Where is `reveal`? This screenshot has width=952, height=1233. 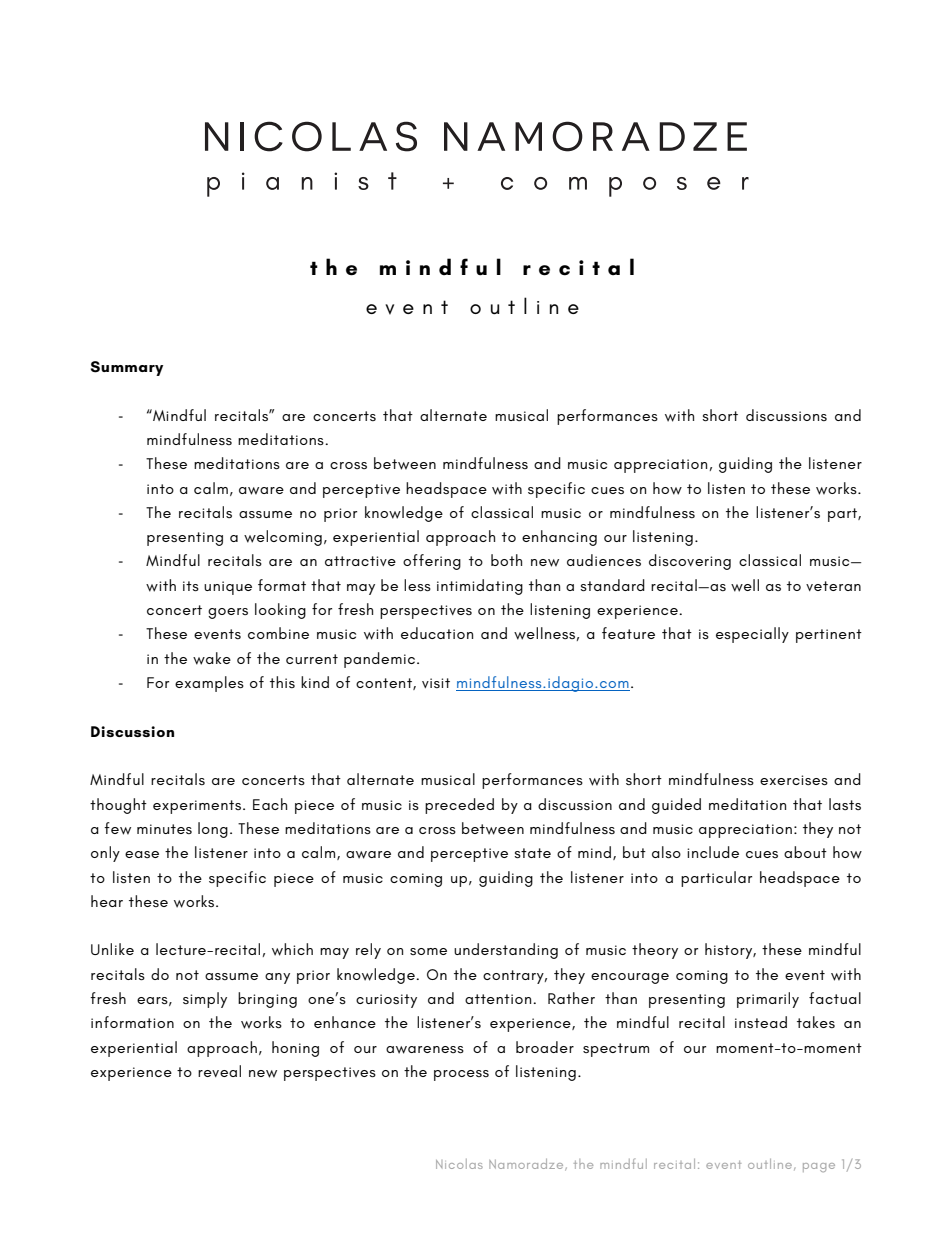 reveal is located at coordinates (219, 1071).
